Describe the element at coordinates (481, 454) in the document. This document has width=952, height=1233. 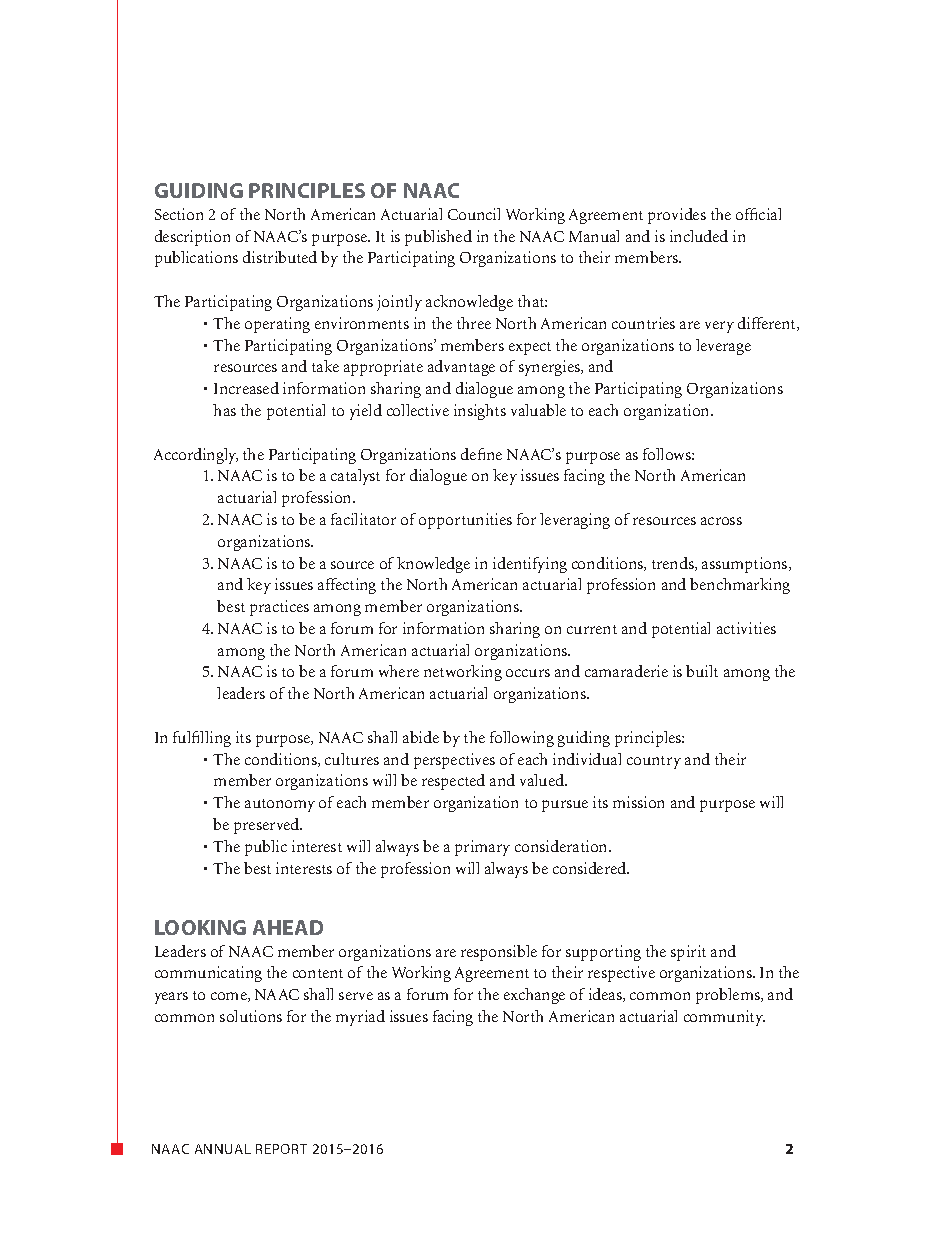
I see `define` at that location.
